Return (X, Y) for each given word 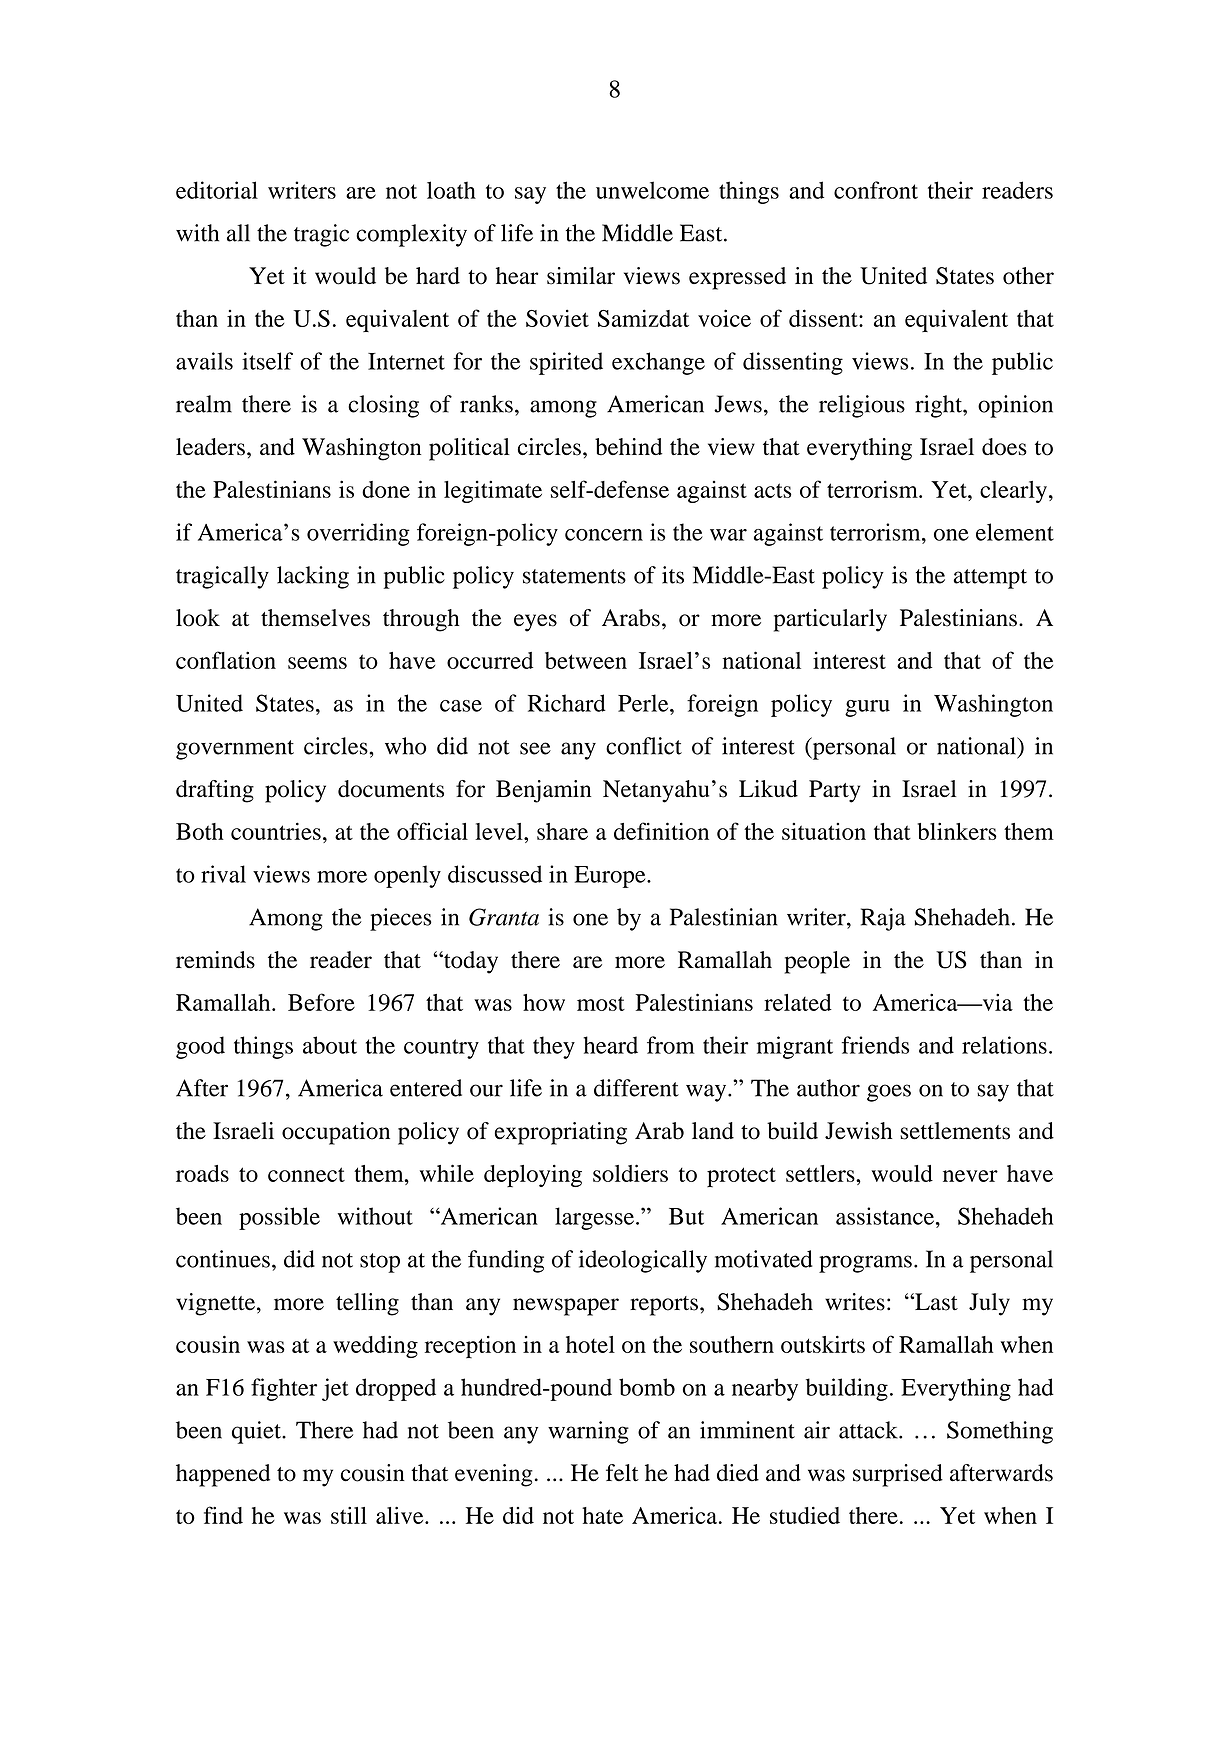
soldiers (630, 1173)
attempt (990, 579)
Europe (611, 877)
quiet (257, 1432)
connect (306, 1174)
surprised (898, 1475)
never (970, 1176)
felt (622, 1473)
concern (604, 535)
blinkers (957, 831)
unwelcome (652, 190)
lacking (313, 577)
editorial (217, 190)
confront (876, 190)
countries (276, 831)
